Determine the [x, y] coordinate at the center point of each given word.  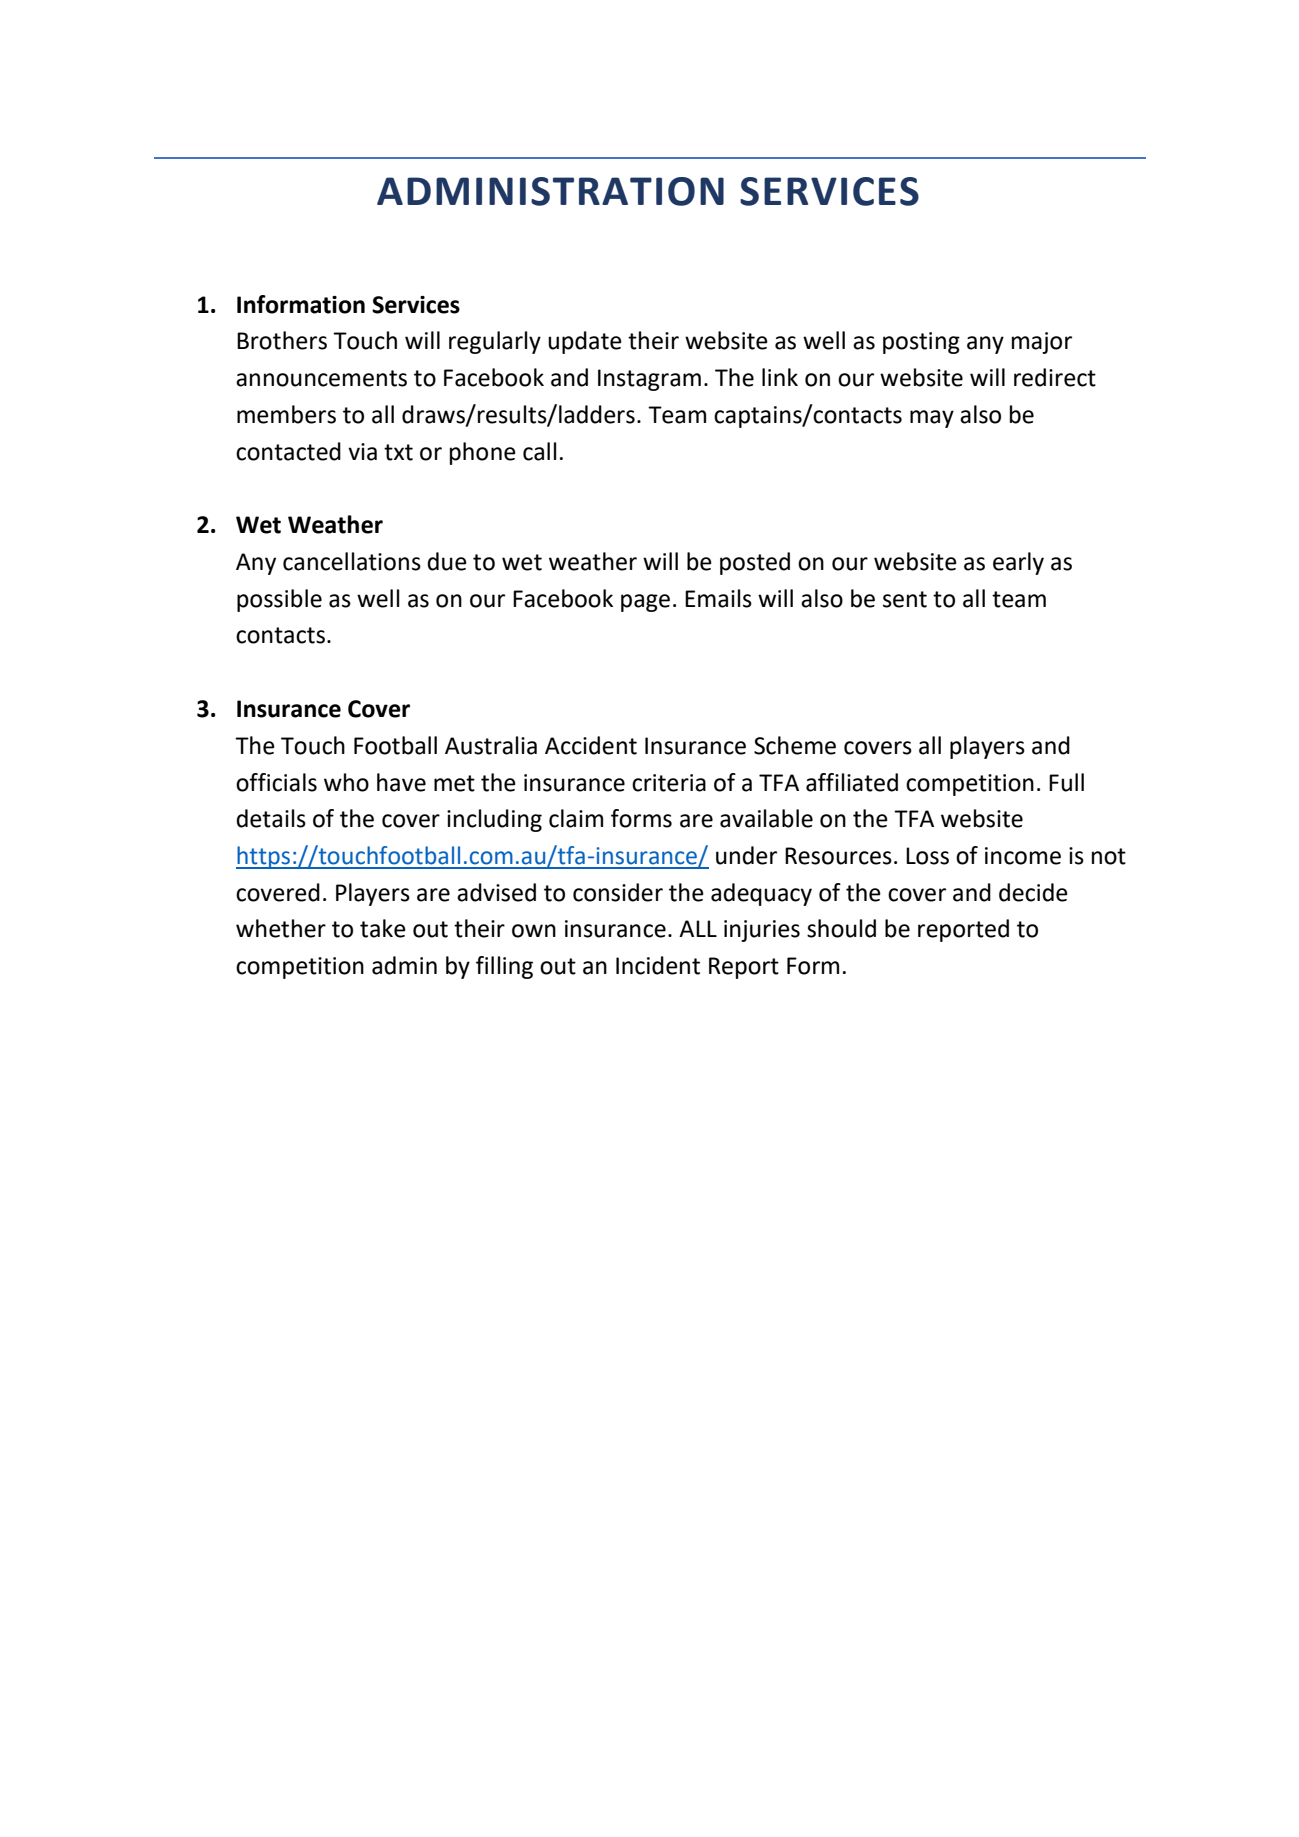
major [1042, 343]
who [346, 782]
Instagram [649, 380]
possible [279, 600]
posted [755, 563]
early [1018, 563]
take [383, 928]
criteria [669, 783]
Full [1066, 782]
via [362, 452]
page [645, 603]
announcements [321, 378]
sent [905, 599]
